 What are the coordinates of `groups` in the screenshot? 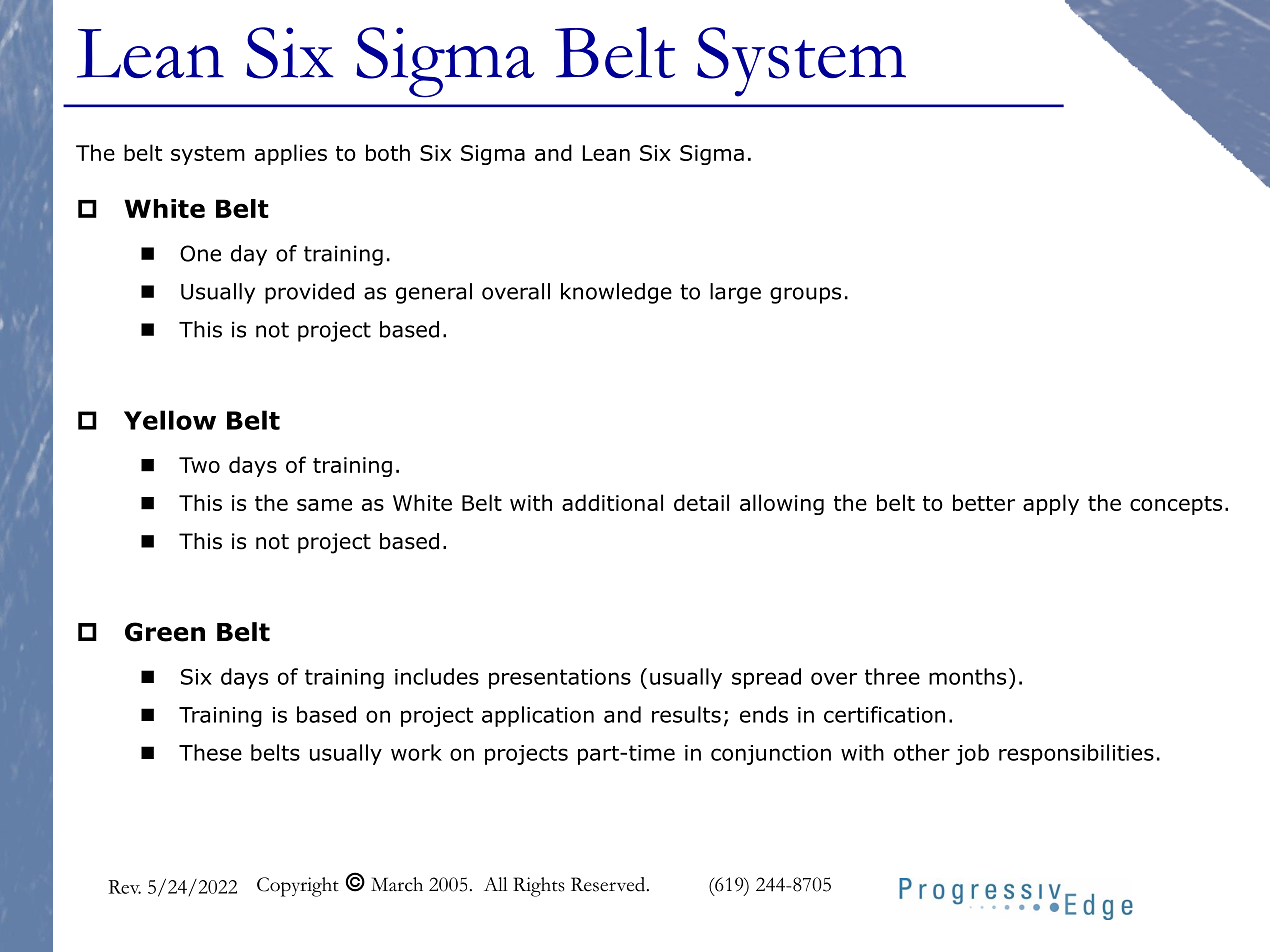 It's located at (805, 295).
